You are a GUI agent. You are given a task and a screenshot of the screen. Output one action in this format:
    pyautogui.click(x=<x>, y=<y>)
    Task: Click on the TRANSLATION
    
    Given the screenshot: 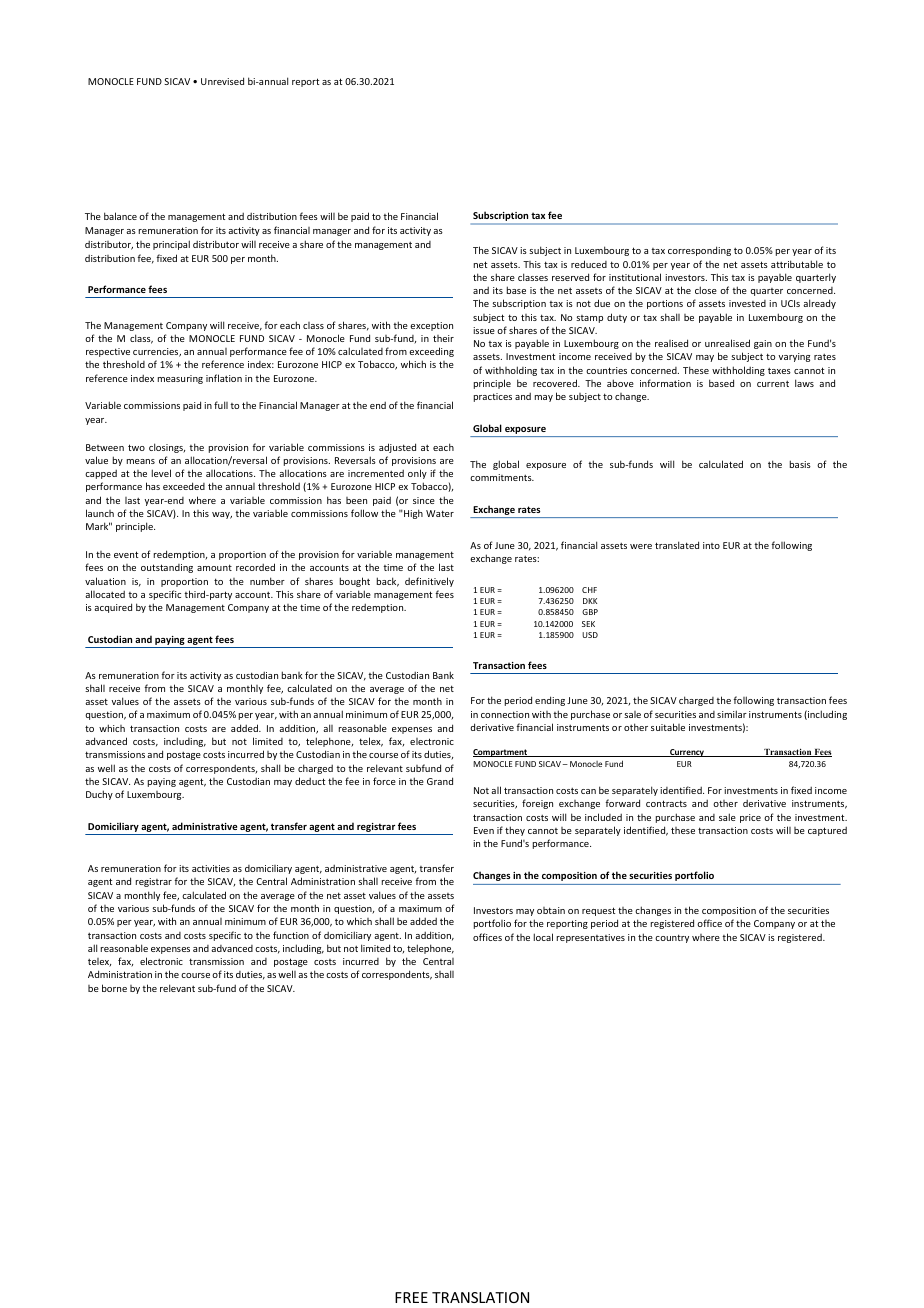 What is the action you would take?
    pyautogui.click(x=480, y=1297)
